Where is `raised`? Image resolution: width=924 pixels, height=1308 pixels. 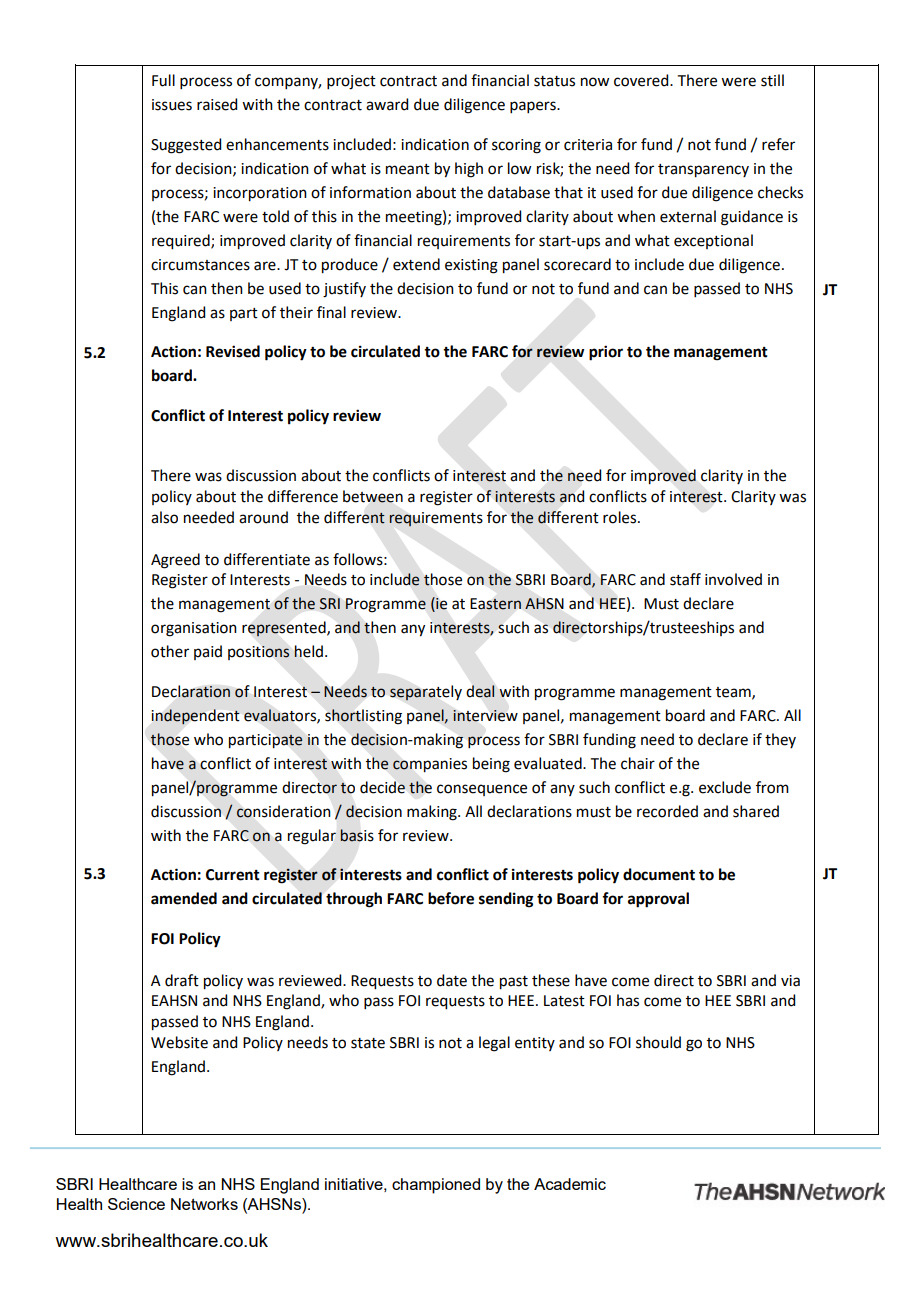 raised is located at coordinates (217, 104).
